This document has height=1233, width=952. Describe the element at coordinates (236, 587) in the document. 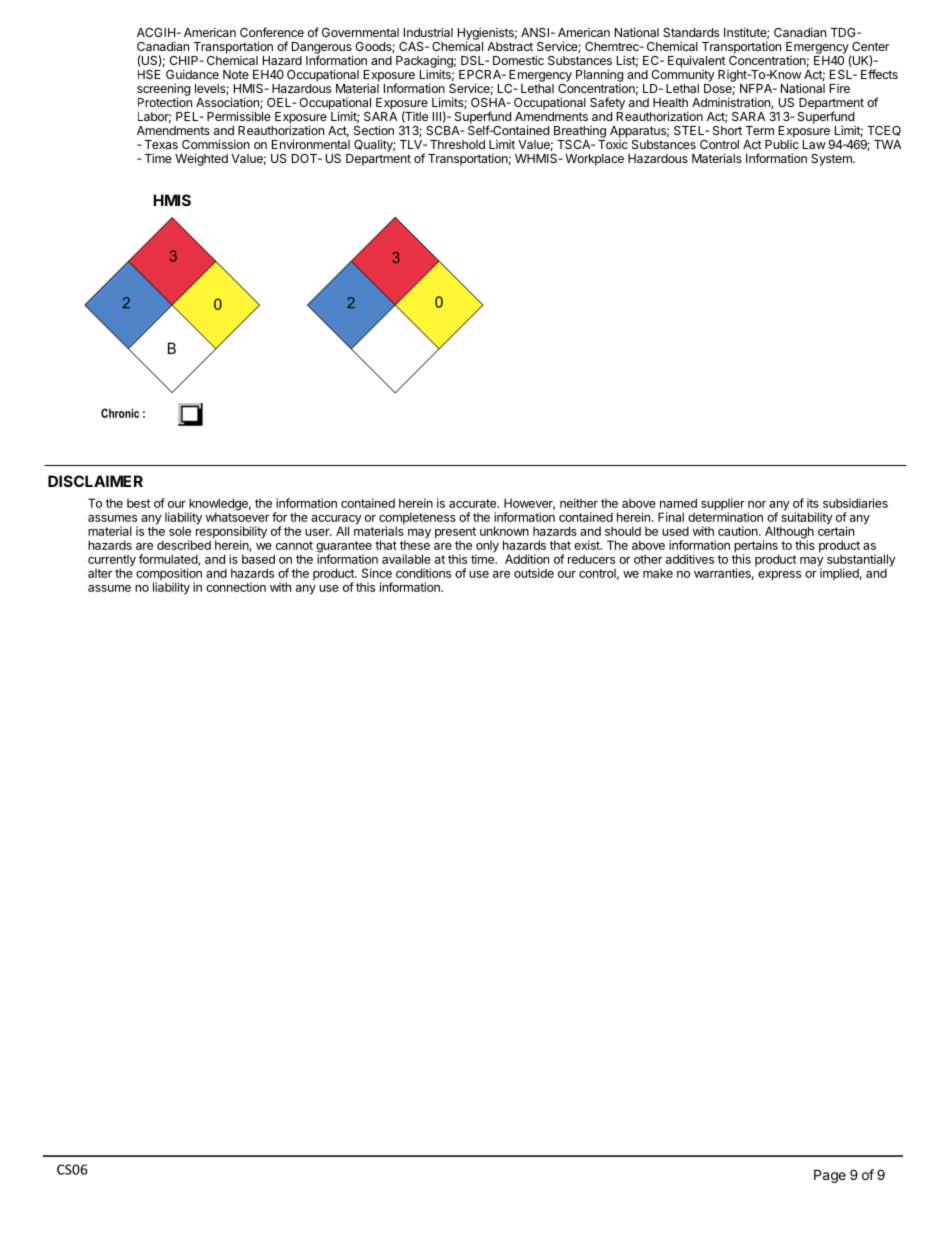

I see `connection` at that location.
